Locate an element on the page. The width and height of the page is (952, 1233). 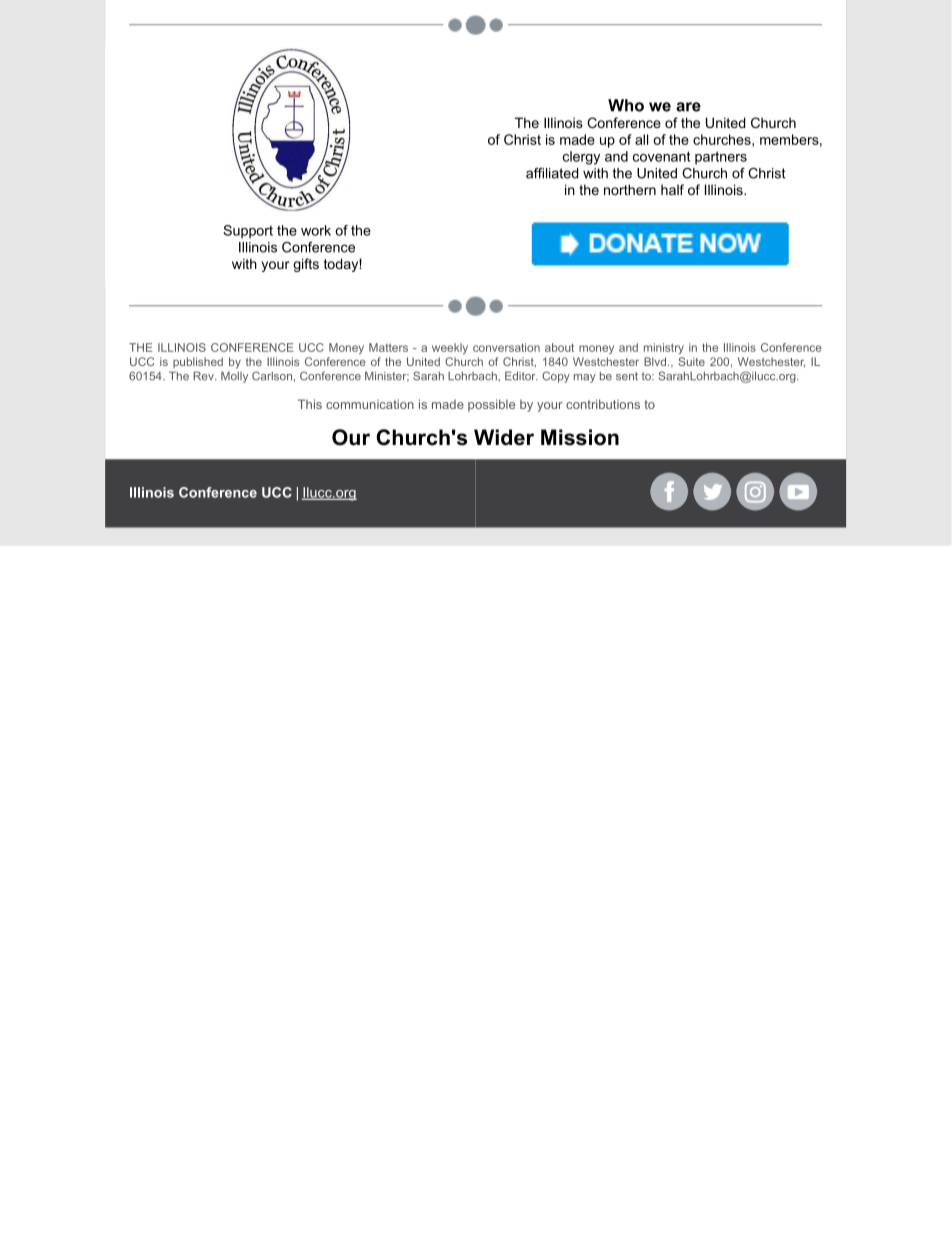
Wider is located at coordinates (504, 437).
